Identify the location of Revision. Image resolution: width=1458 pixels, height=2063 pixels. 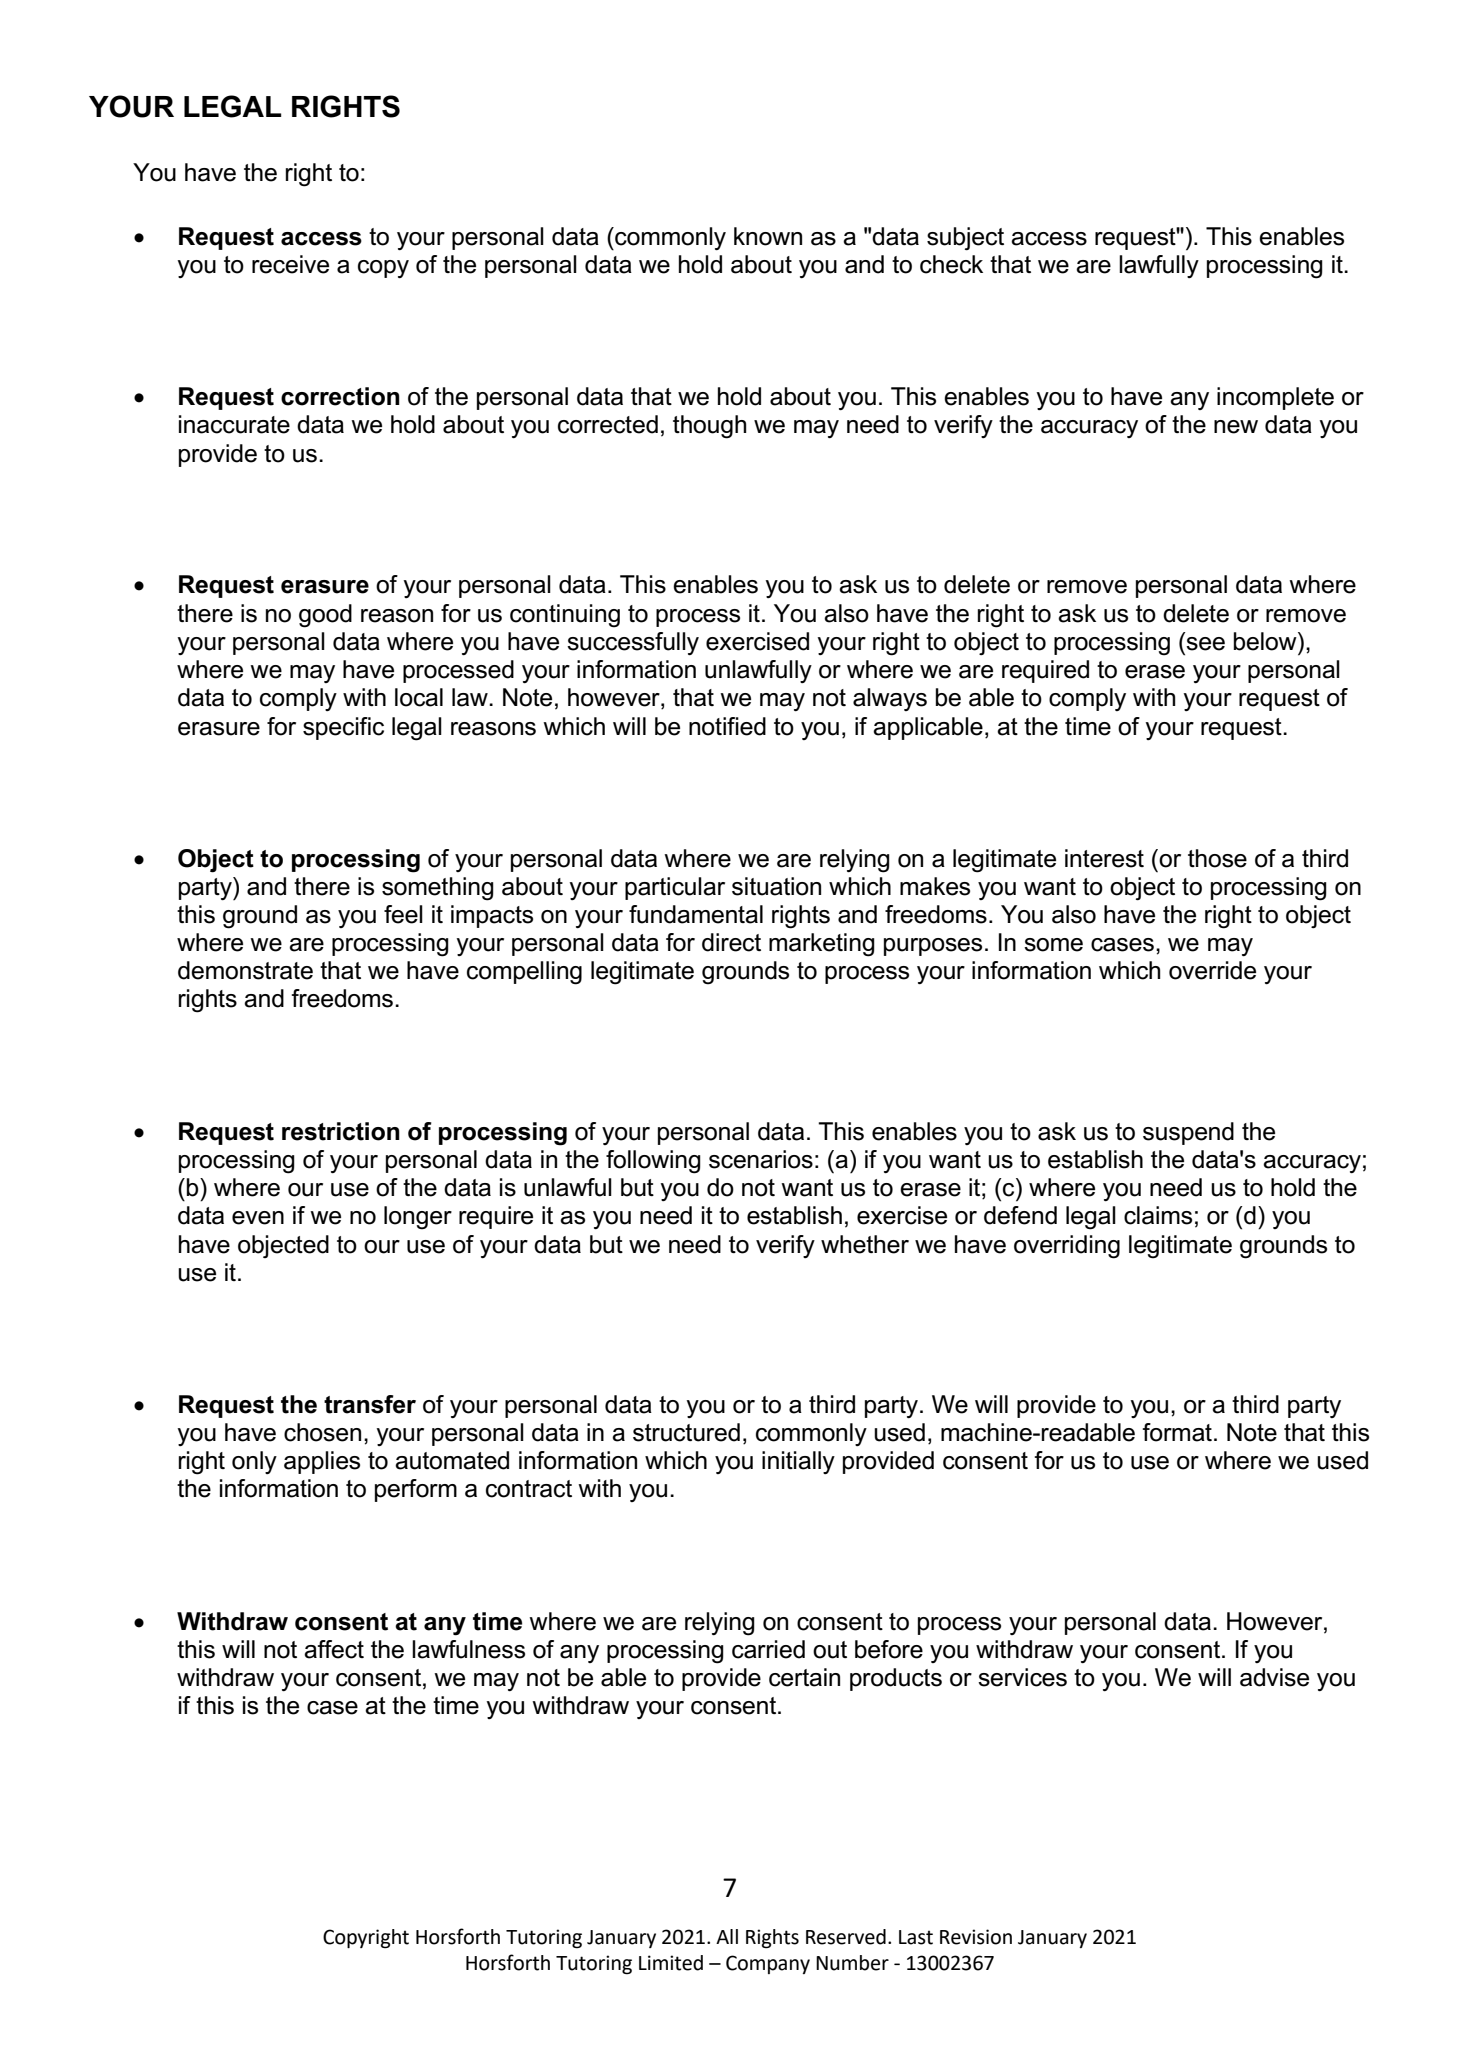
(976, 1937).
